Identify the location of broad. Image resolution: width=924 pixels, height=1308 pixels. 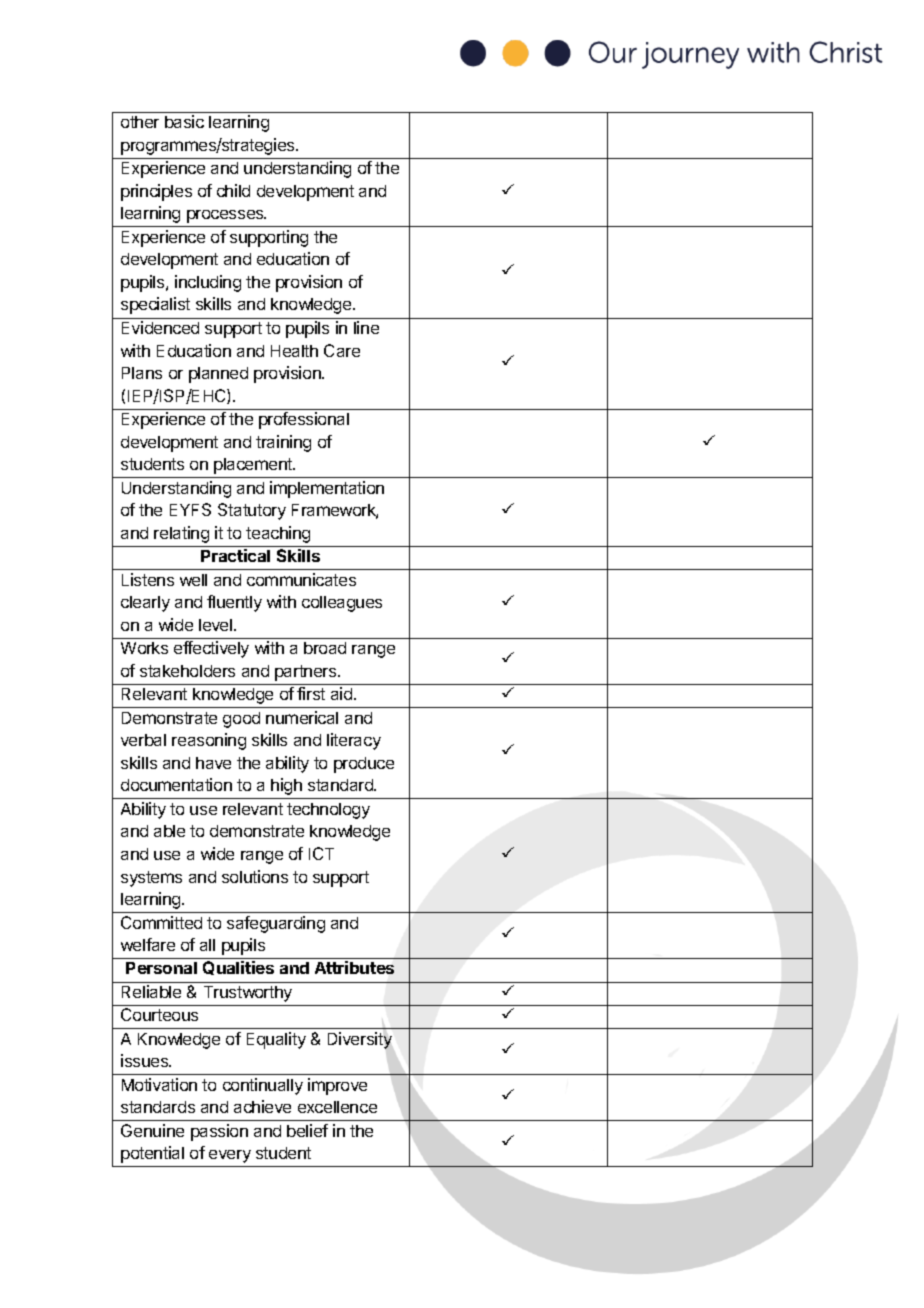
(325, 648).
